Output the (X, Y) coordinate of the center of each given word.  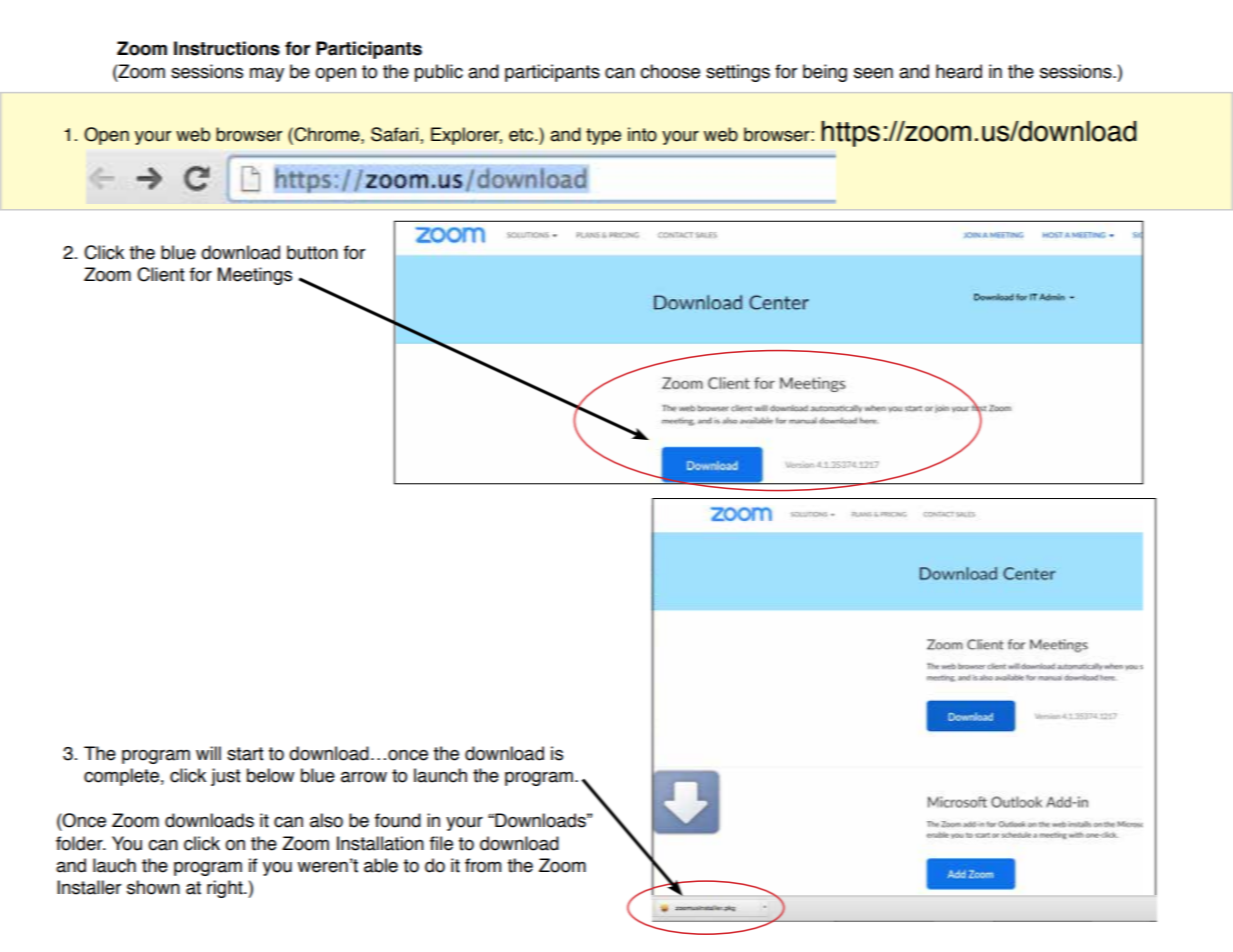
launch (440, 775)
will (208, 753)
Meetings (255, 276)
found (398, 820)
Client (161, 274)
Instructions (227, 48)
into (642, 134)
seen (873, 73)
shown (153, 887)
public (439, 73)
